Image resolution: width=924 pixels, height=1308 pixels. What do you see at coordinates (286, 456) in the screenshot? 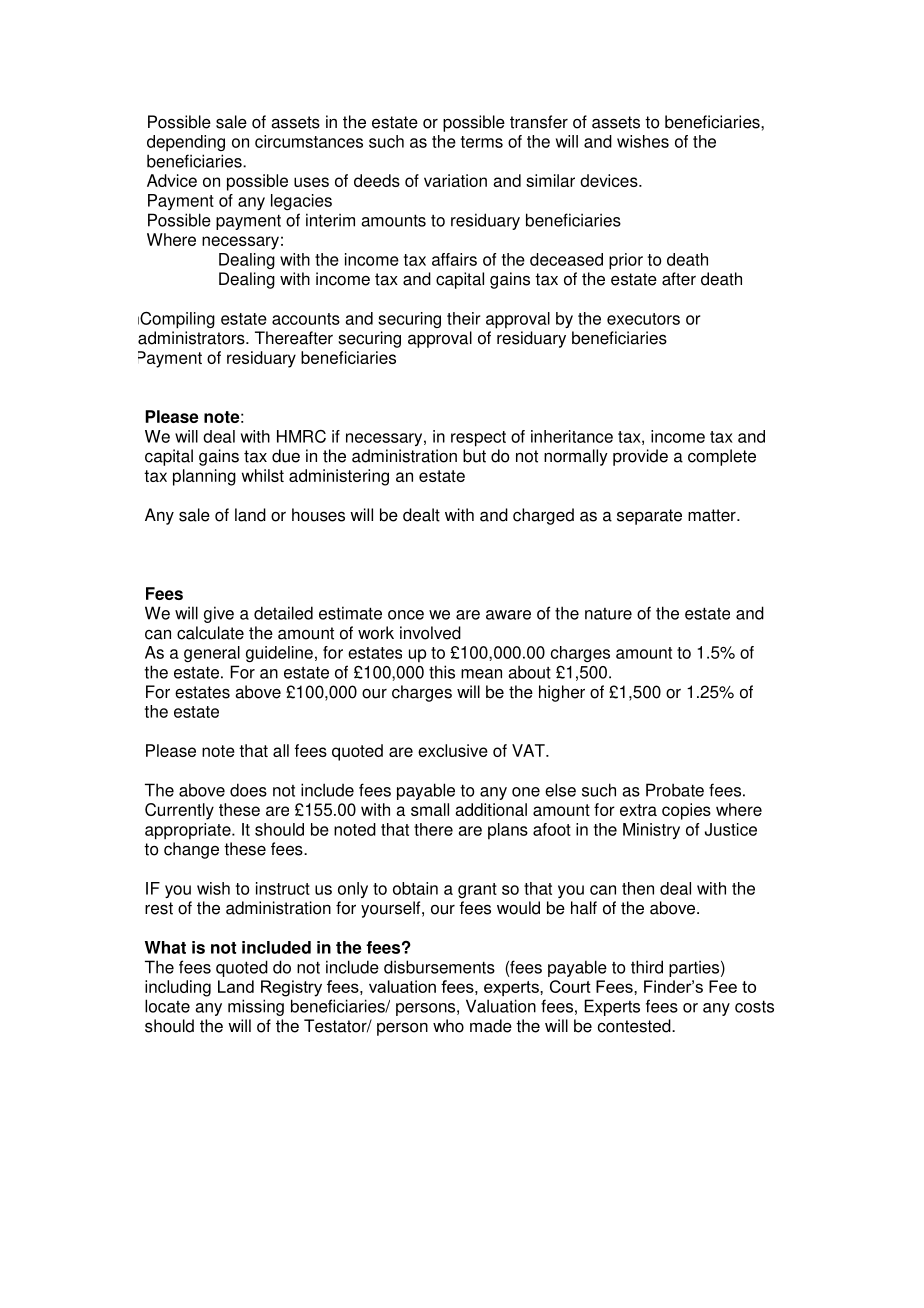
I see `due` at bounding box center [286, 456].
